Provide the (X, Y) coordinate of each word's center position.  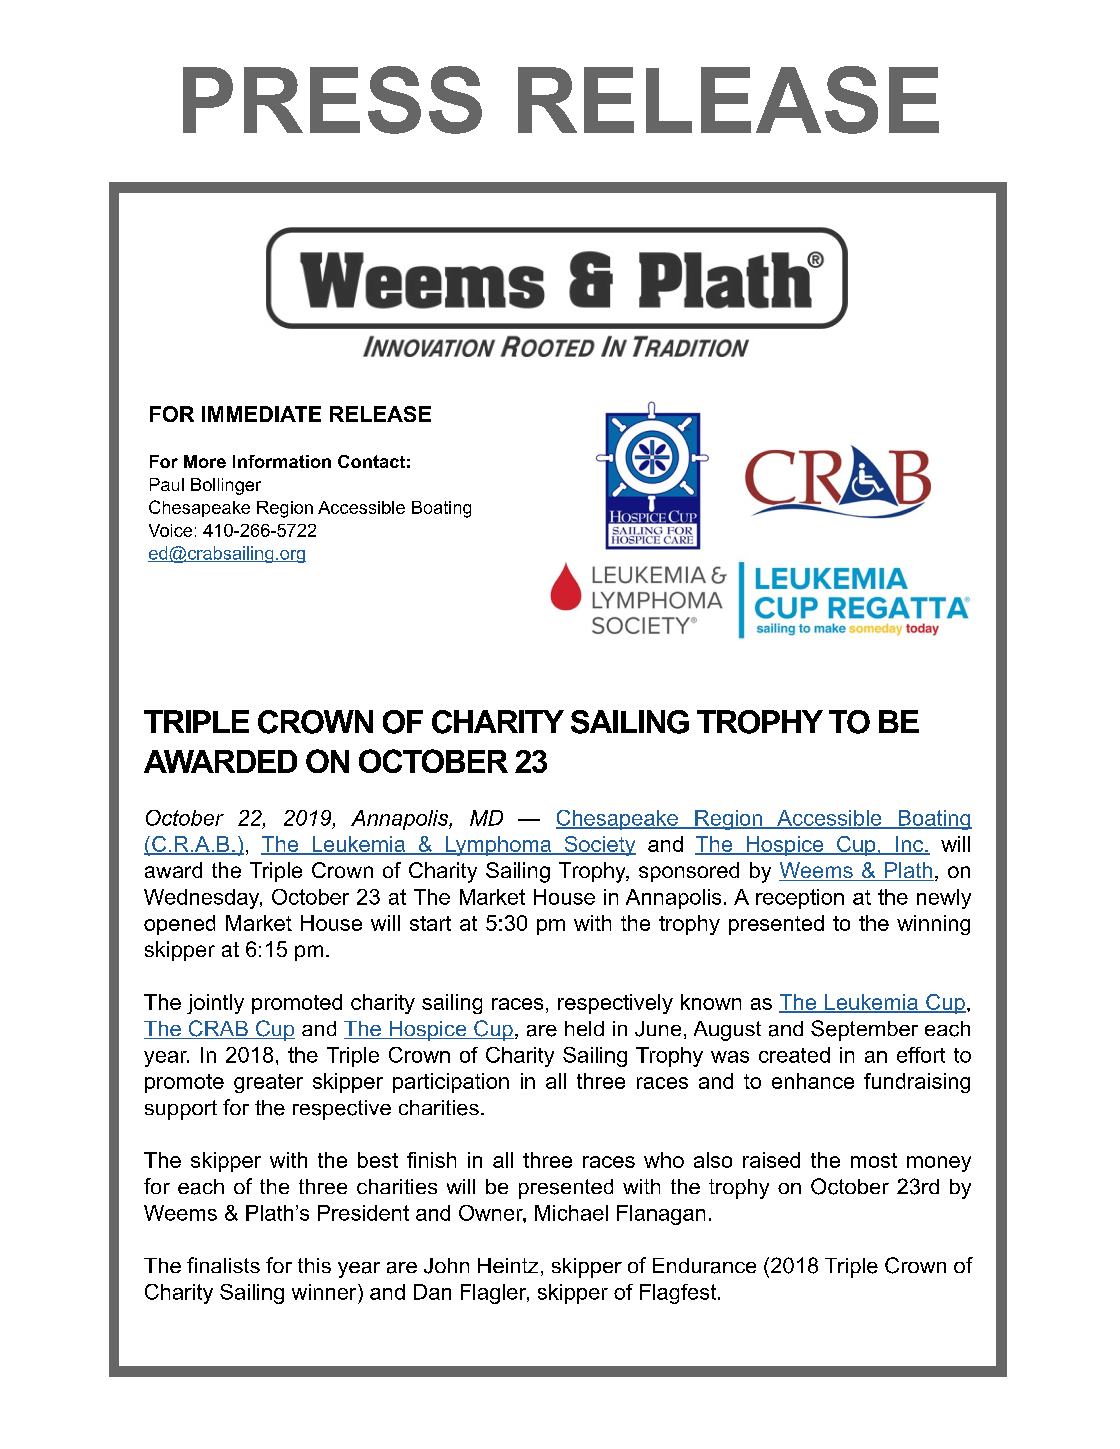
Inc (910, 845)
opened (179, 925)
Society (599, 846)
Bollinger (226, 486)
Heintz (508, 1265)
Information (282, 461)
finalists (223, 1265)
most (874, 1160)
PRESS (332, 100)
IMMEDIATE (261, 414)
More (205, 461)
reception (800, 899)
